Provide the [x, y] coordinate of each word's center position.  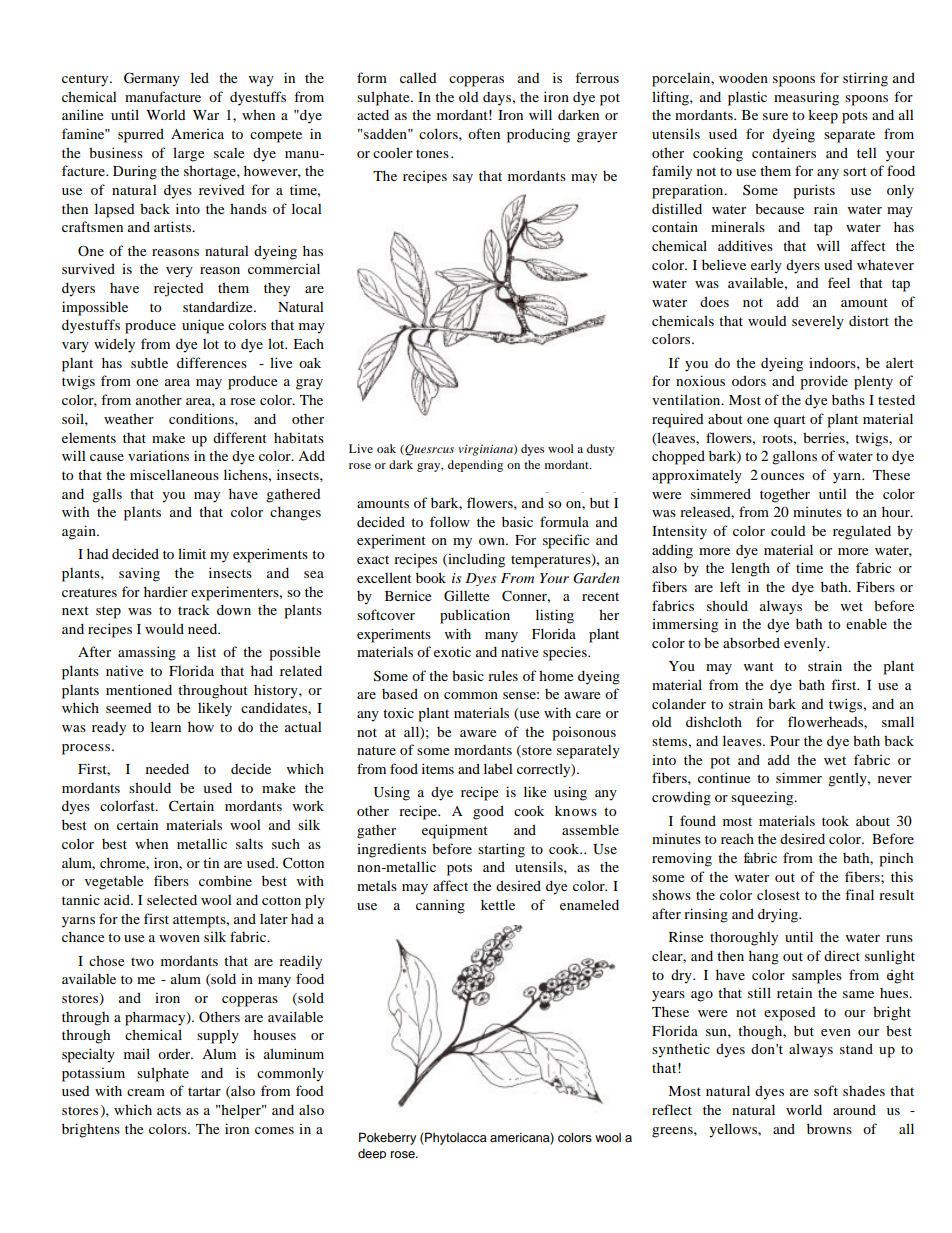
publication [475, 616]
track [194, 610]
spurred [141, 135]
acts [169, 1110]
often [484, 133]
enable [866, 623]
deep [372, 1154]
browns [829, 1128]
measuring [806, 98]
